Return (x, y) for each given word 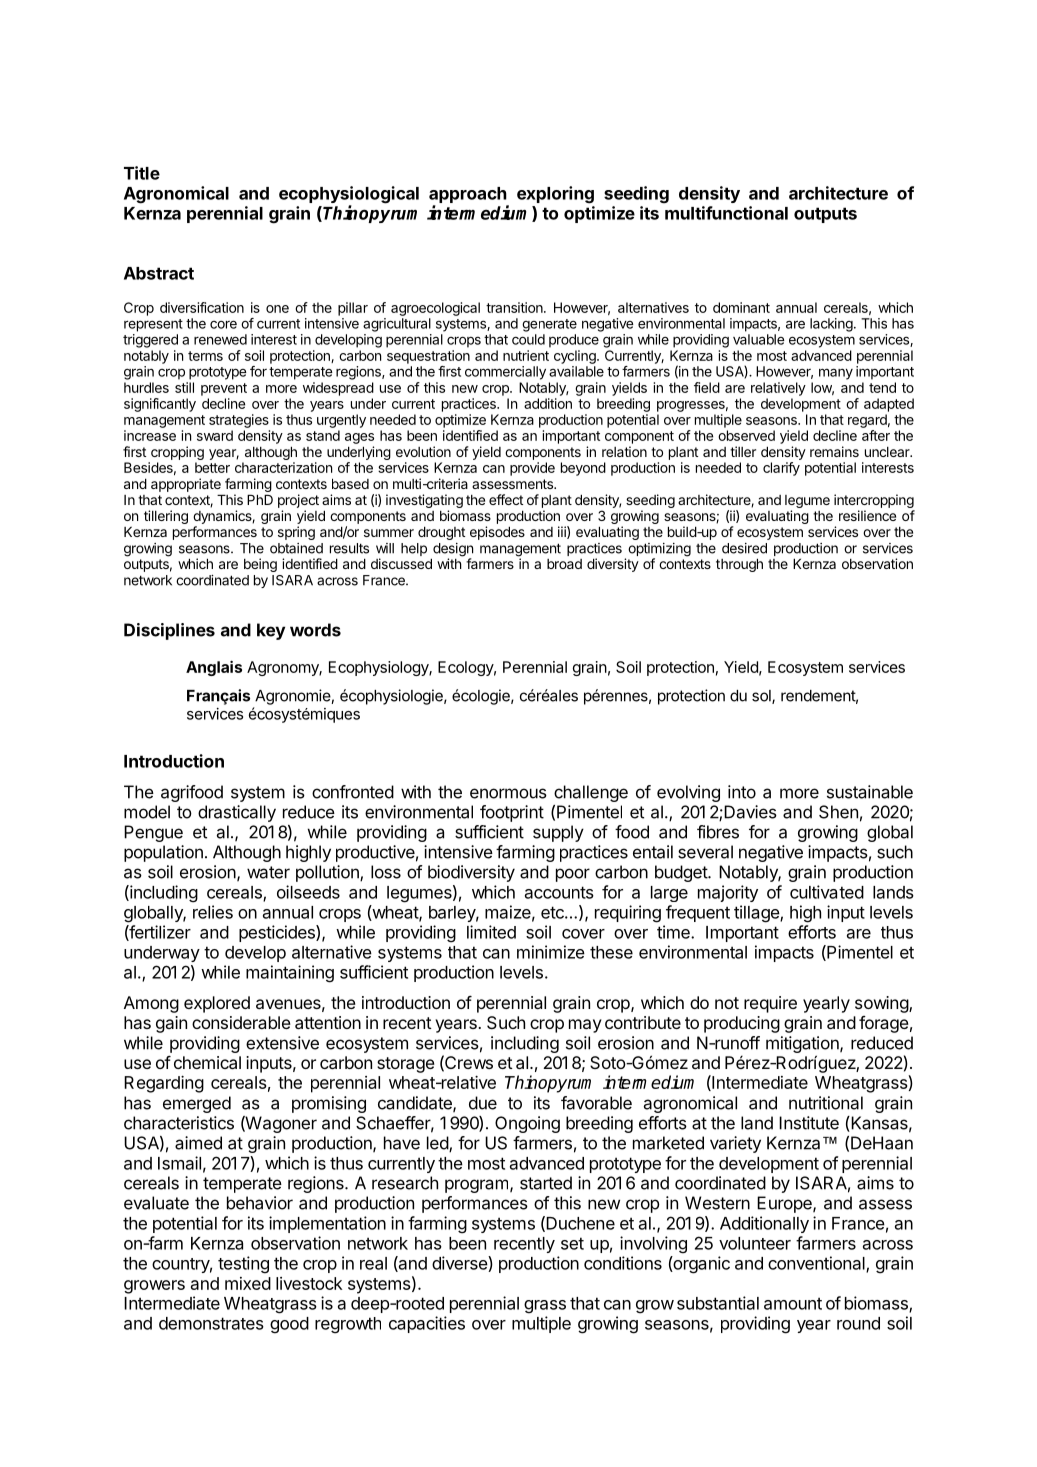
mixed (248, 1283)
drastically (237, 813)
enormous (508, 793)
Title (142, 173)
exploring (555, 195)
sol (762, 697)
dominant (741, 307)
